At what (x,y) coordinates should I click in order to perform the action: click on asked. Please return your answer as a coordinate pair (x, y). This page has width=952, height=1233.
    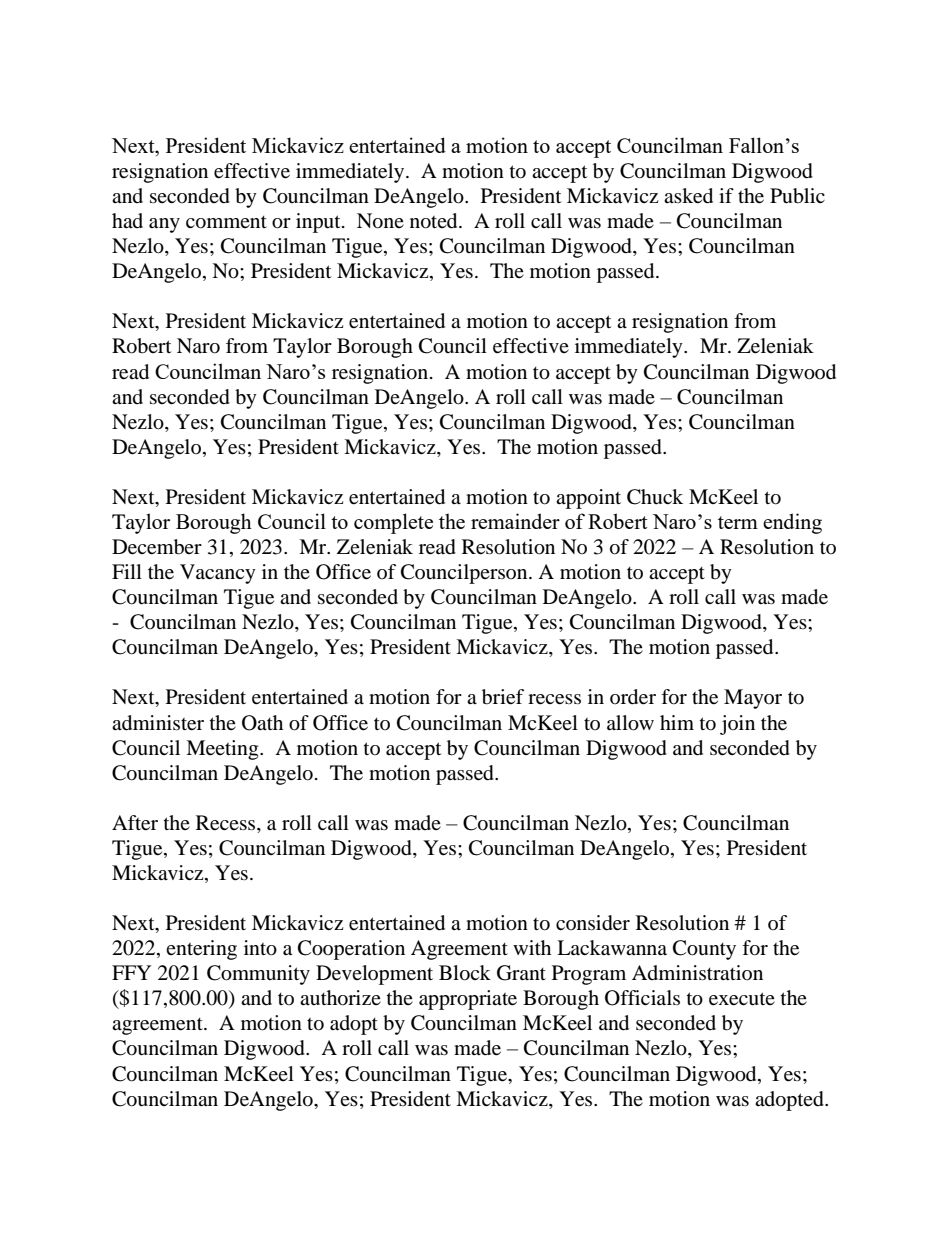
    Looking at the image, I should click on (688, 196).
